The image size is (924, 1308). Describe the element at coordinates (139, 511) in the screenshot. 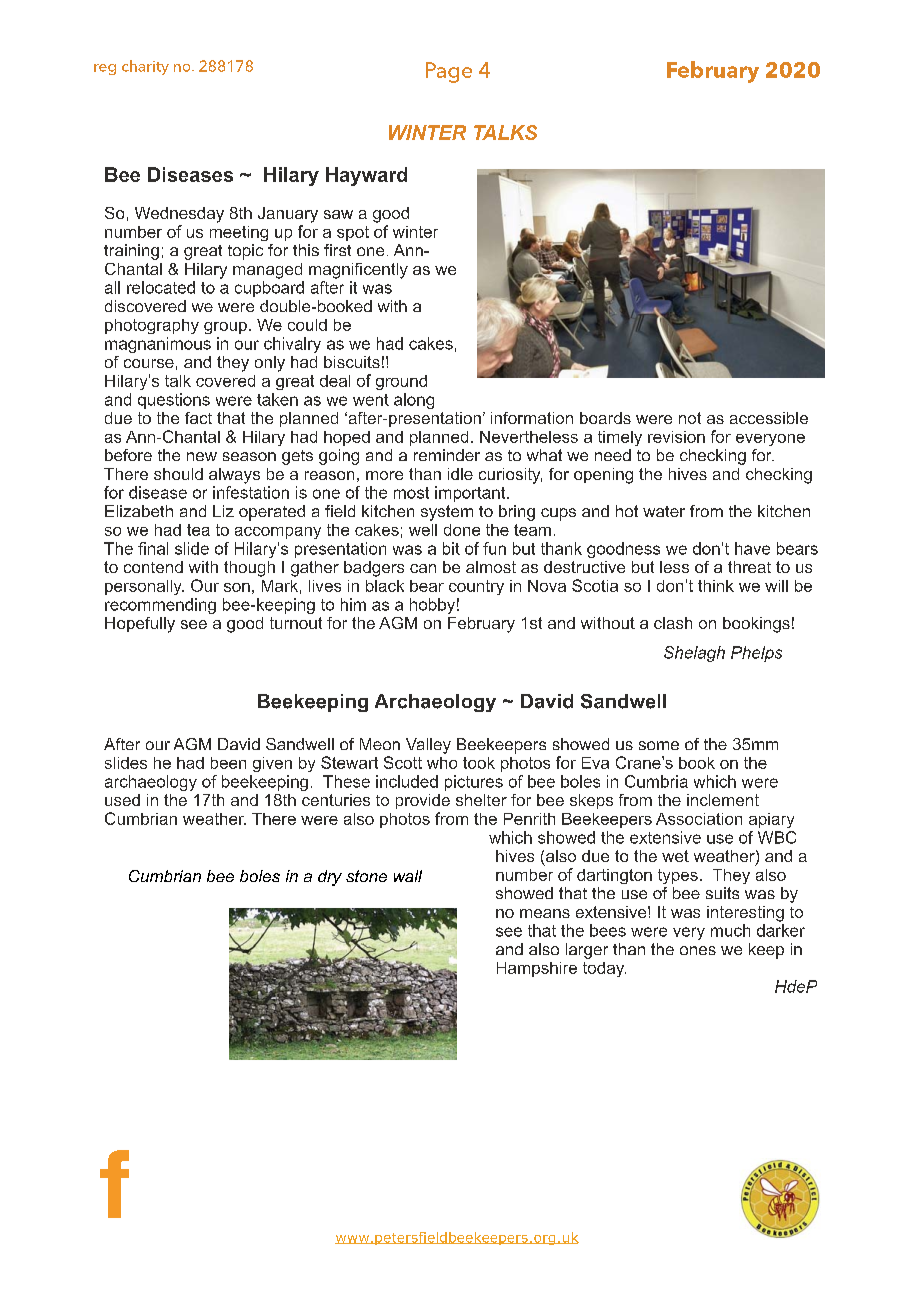

I see `Elizabeth` at that location.
